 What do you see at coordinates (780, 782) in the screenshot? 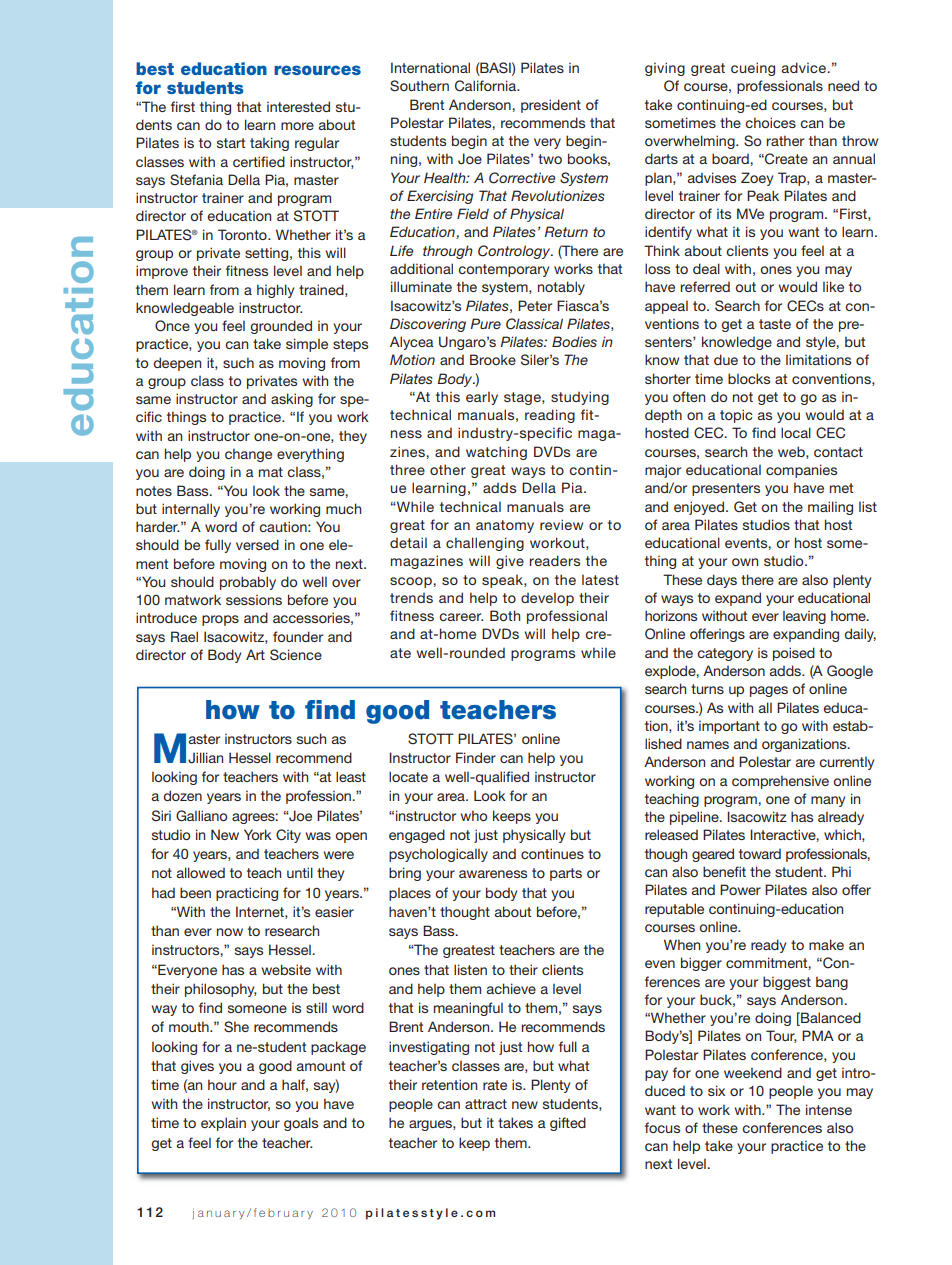
I see `comprehensive` at bounding box center [780, 782].
